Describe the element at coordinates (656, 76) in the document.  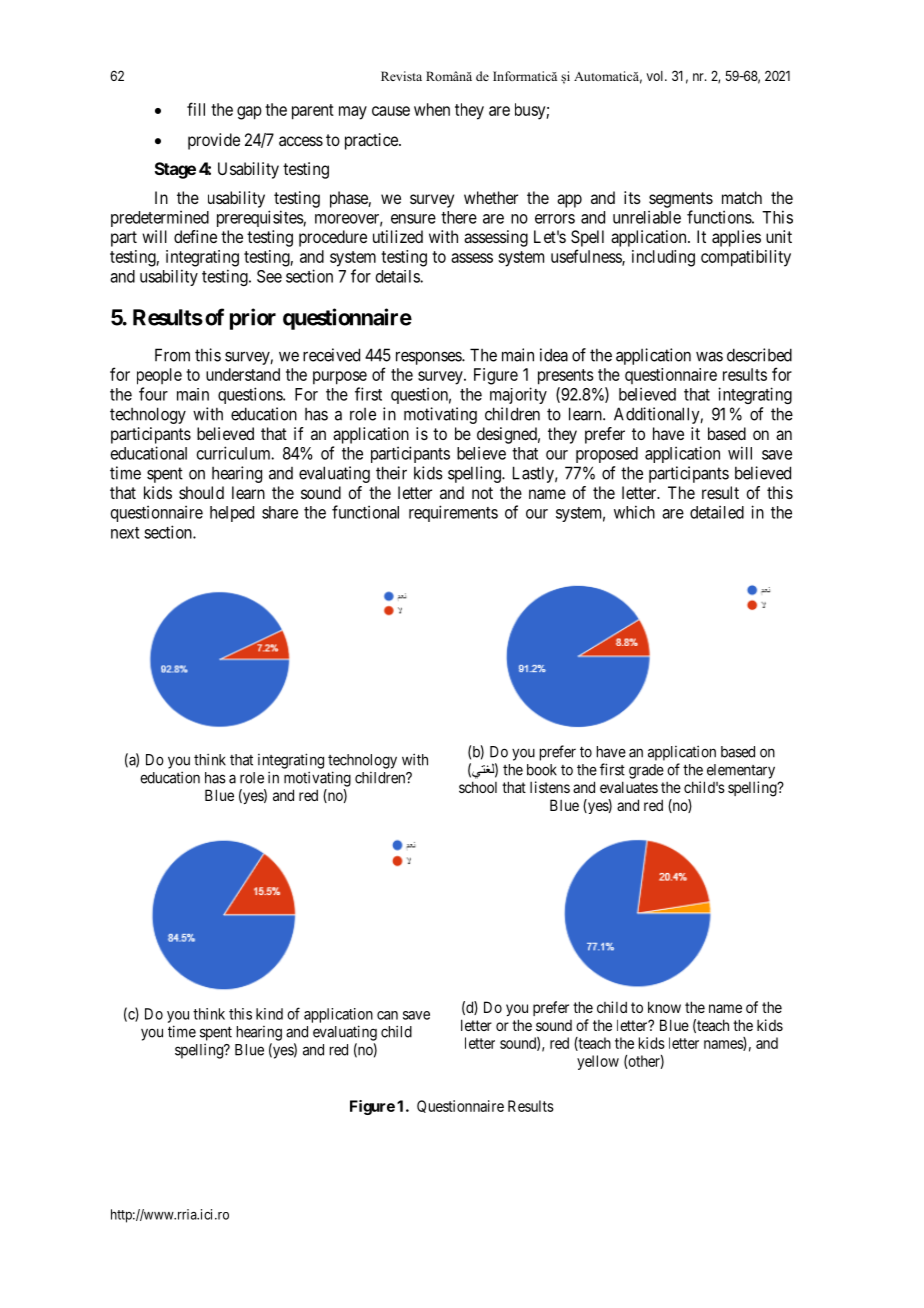
I see `vol` at that location.
